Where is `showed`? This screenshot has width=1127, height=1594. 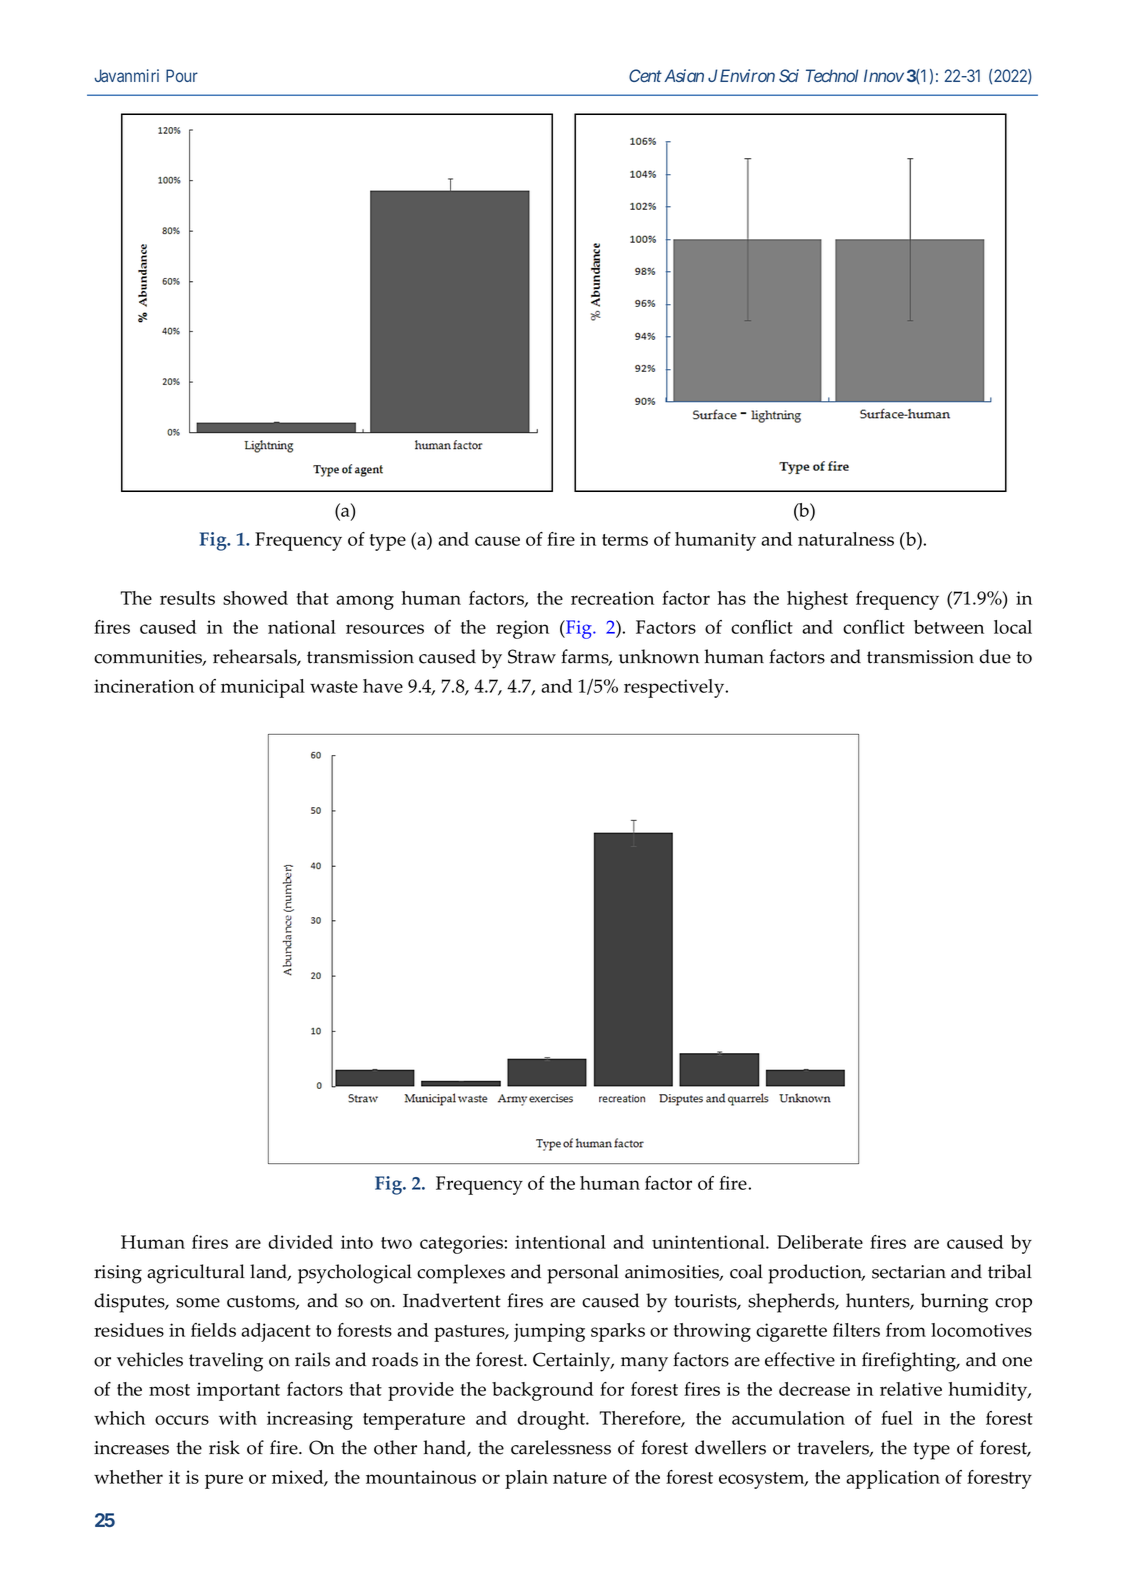 showed is located at coordinates (255, 598).
